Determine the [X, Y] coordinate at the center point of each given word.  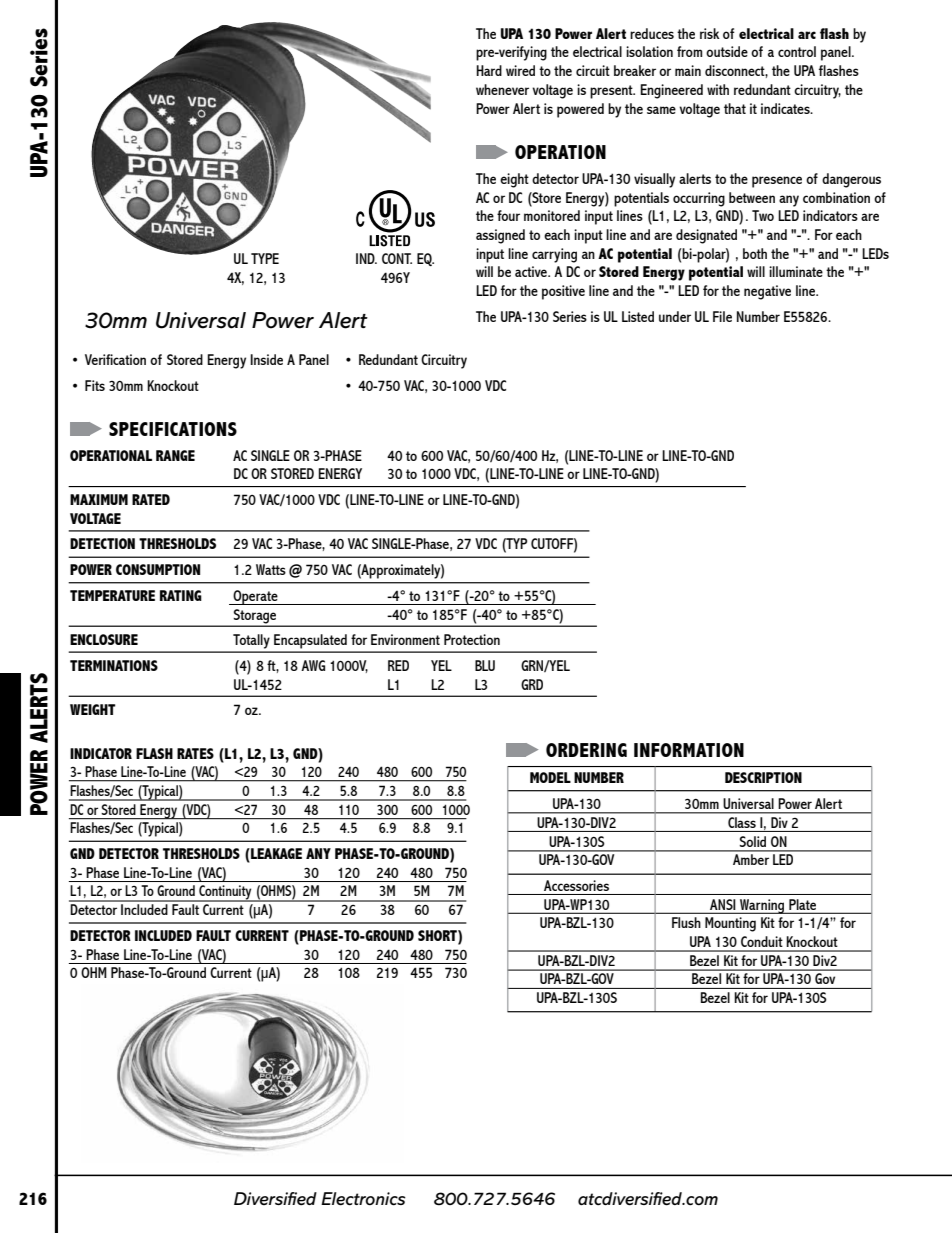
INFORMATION [689, 750]
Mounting [730, 924]
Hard [489, 70]
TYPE [265, 258]
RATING [181, 595]
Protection [472, 639]
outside [727, 51]
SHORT [438, 935]
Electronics [363, 1199]
